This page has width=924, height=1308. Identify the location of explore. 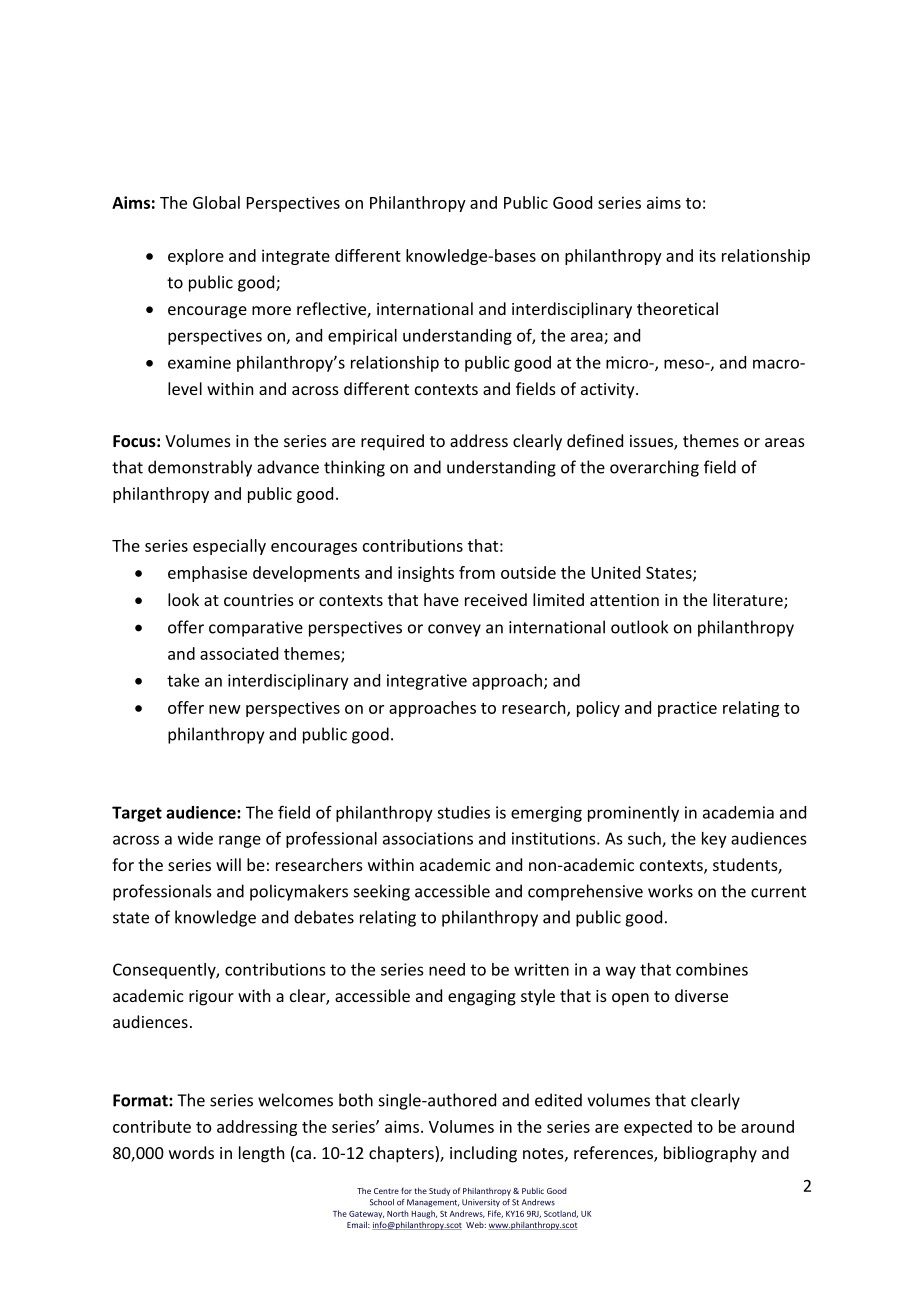
(196, 257).
